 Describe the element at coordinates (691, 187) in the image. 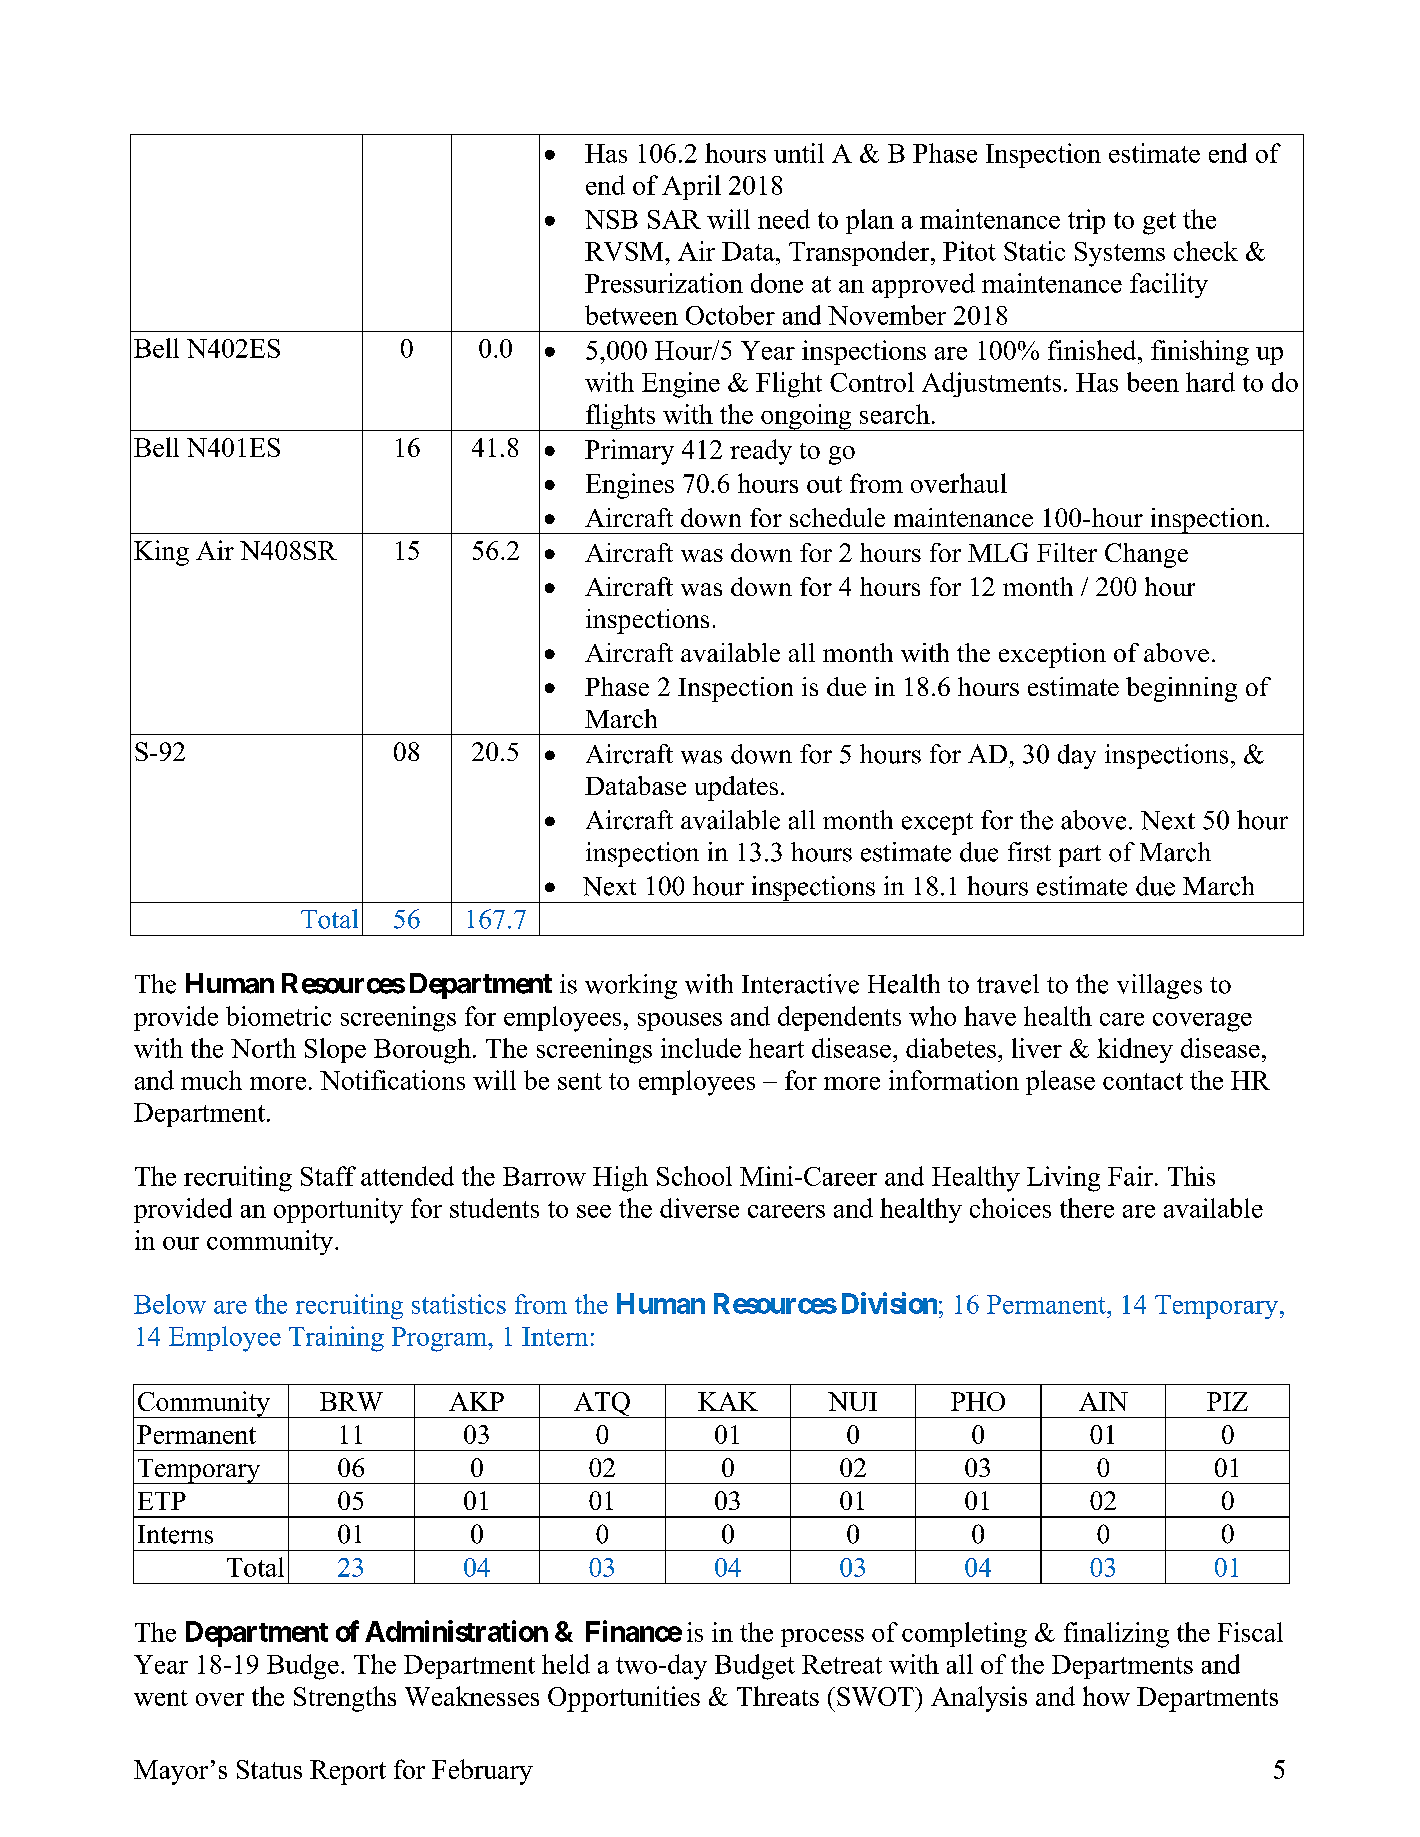

I see `April` at that location.
